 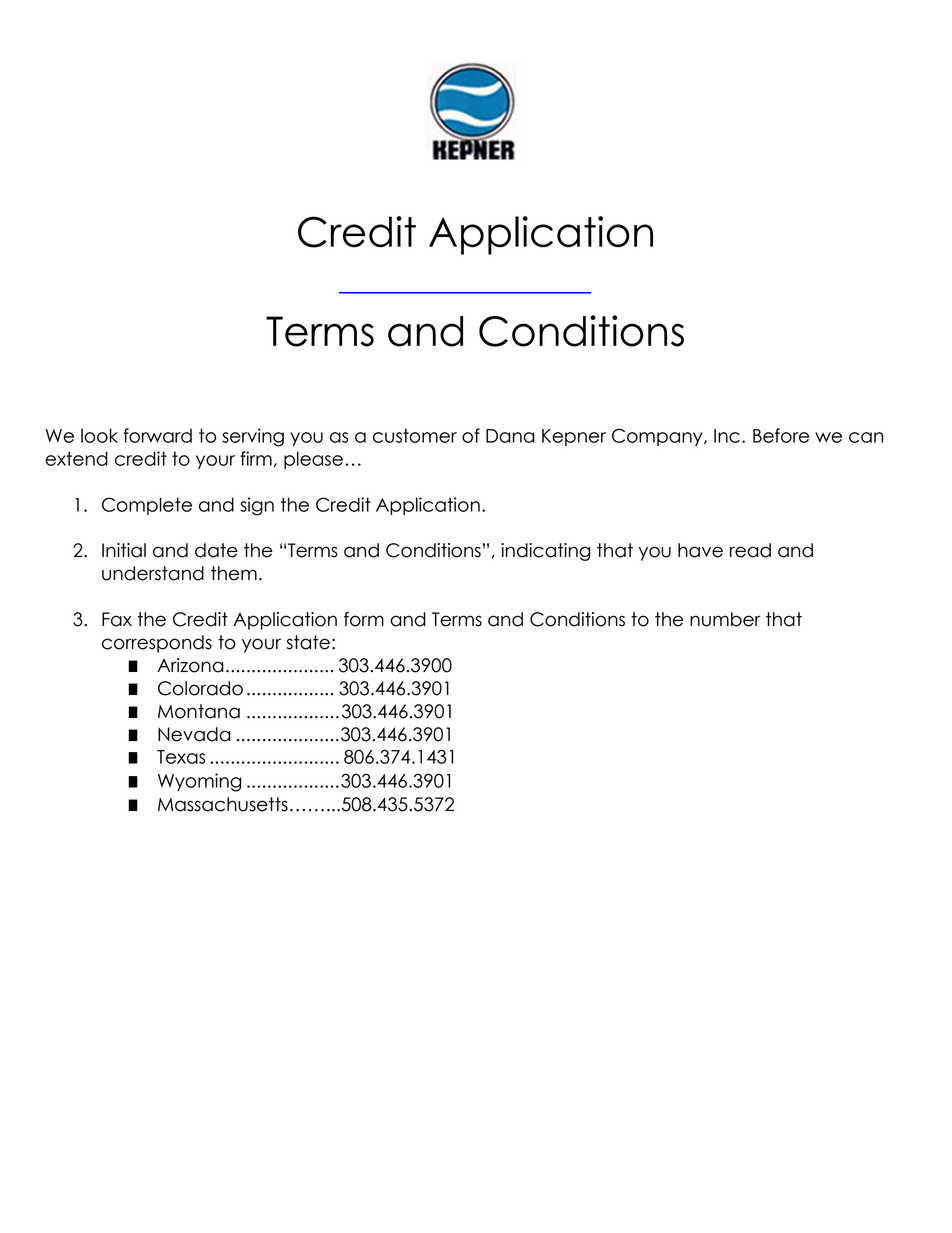 I want to click on Before, so click(x=781, y=435).
